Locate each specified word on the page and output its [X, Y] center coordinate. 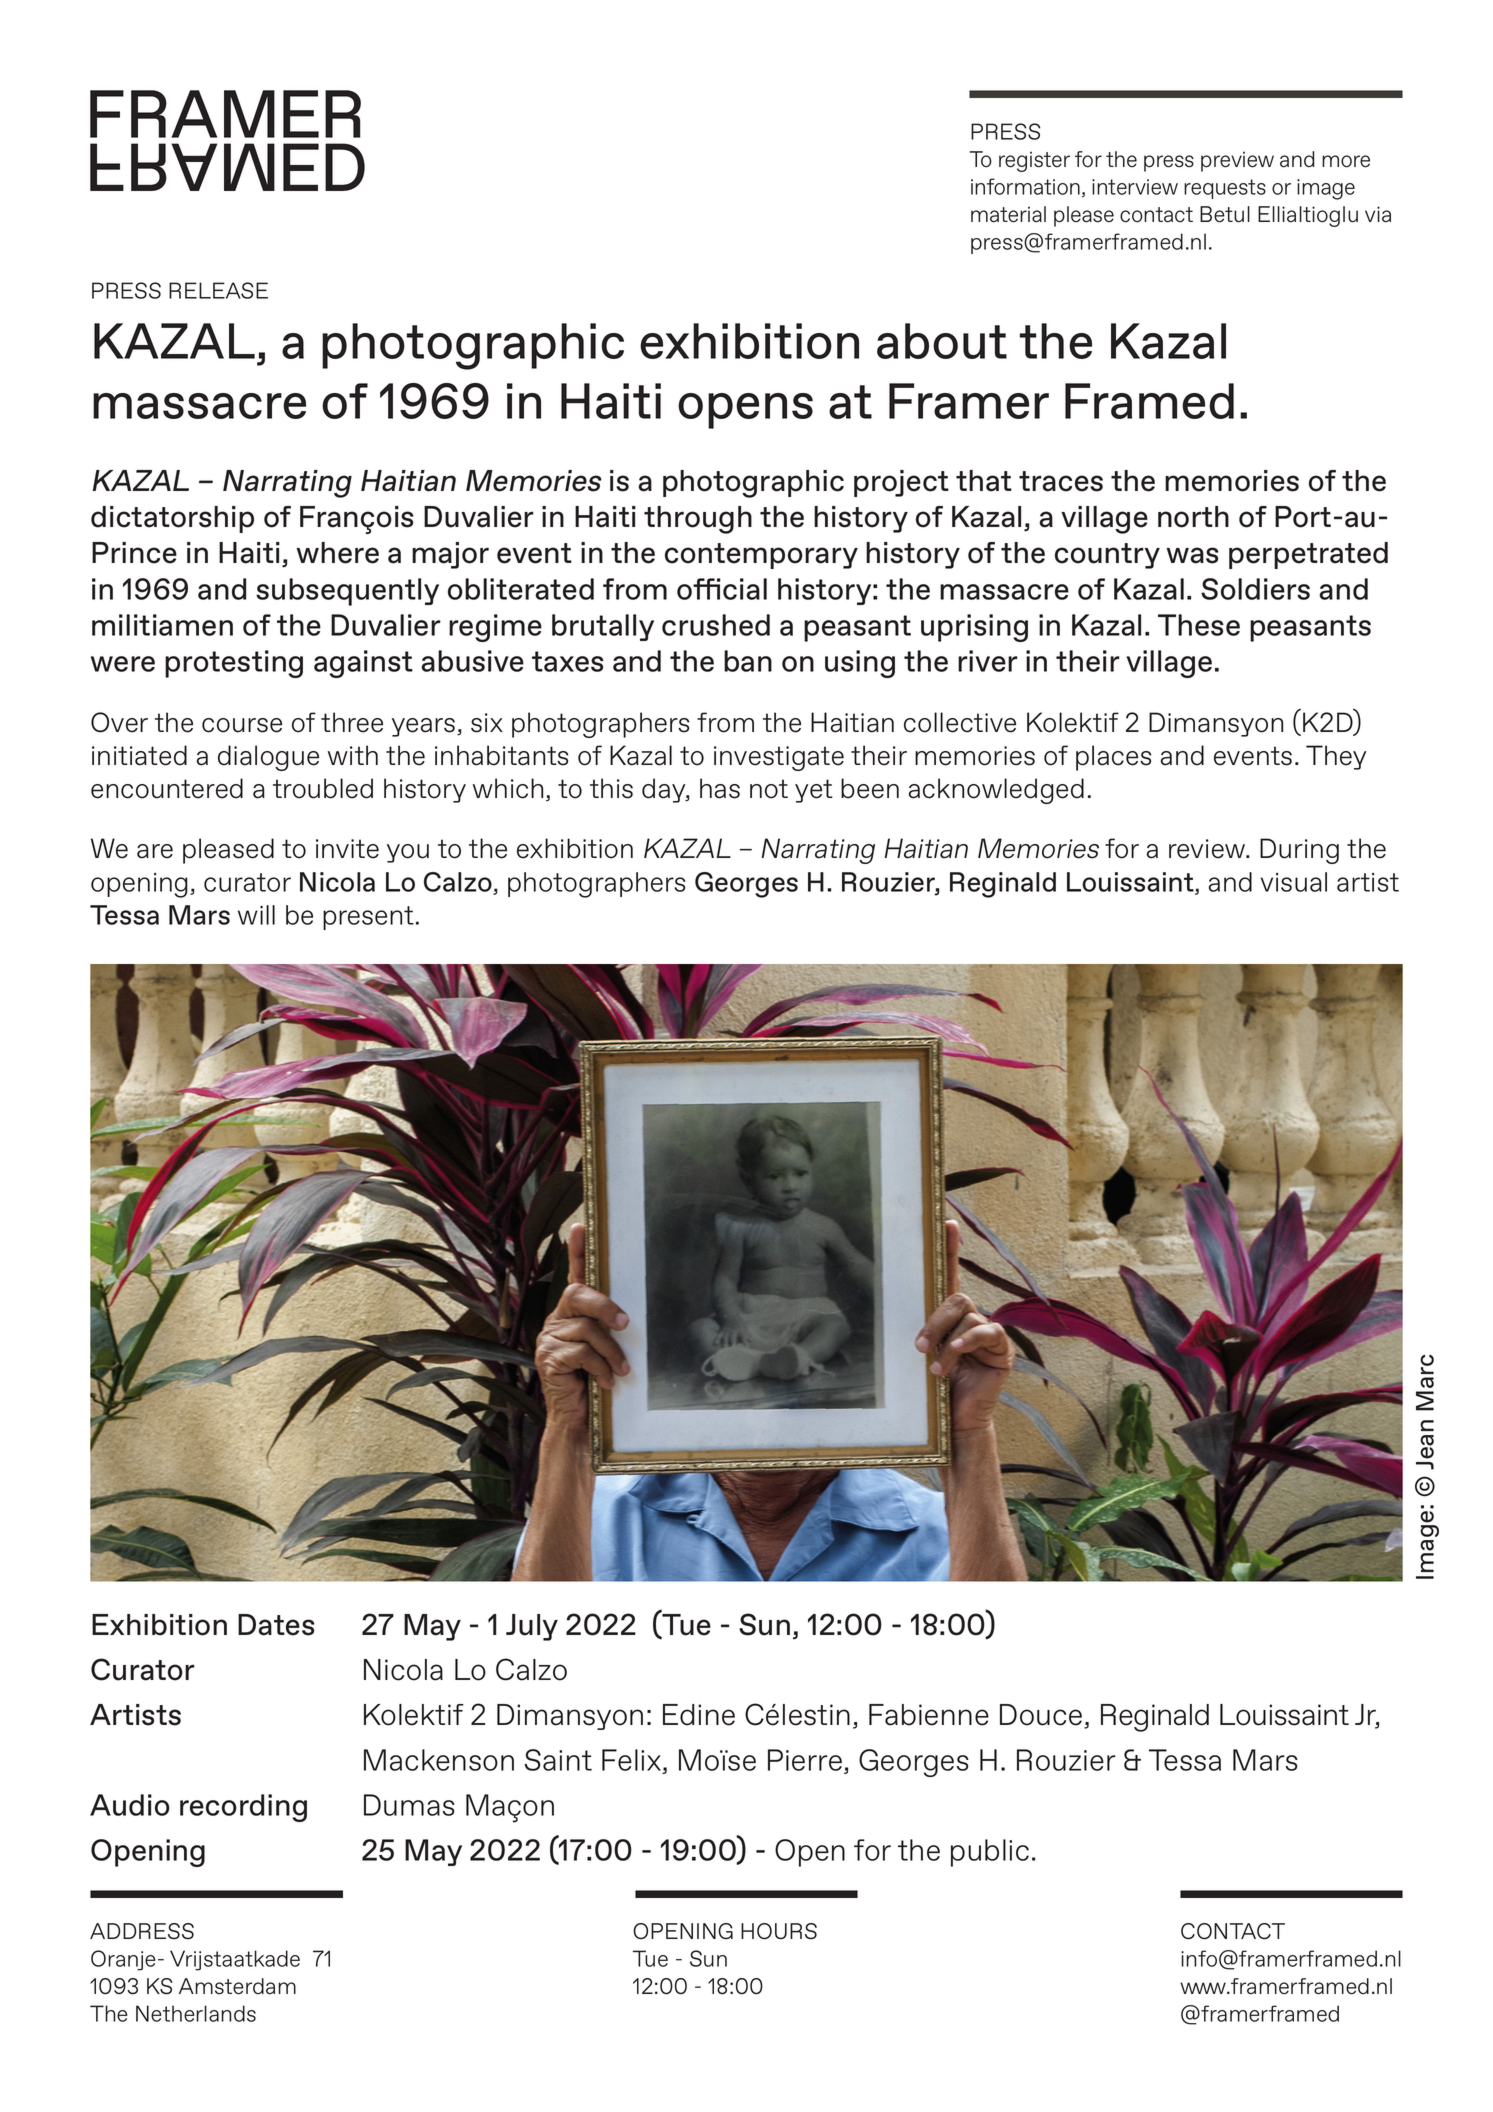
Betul [1225, 214]
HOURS [779, 1931]
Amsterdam [237, 1986]
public [990, 1853]
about [942, 341]
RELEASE [218, 290]
